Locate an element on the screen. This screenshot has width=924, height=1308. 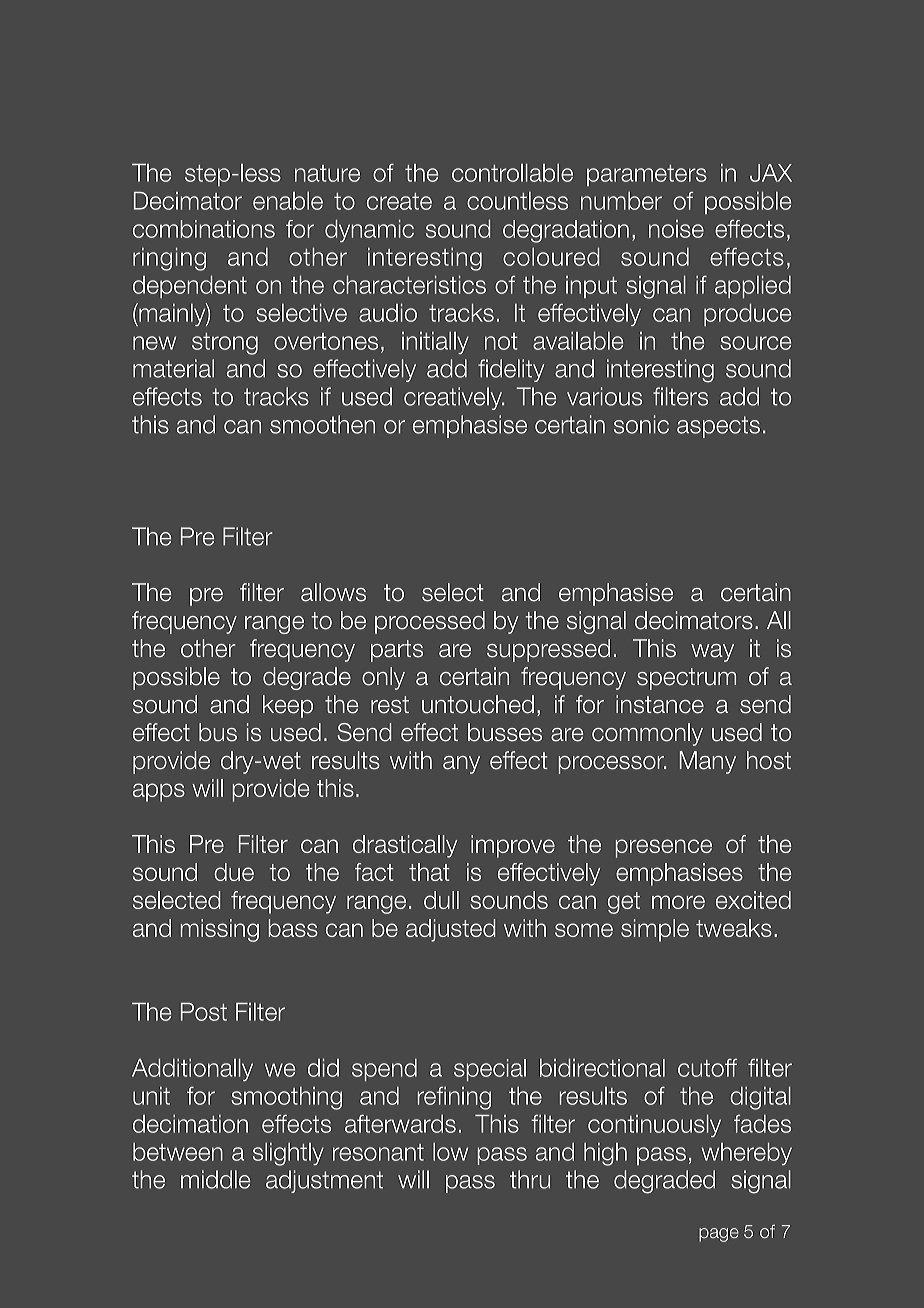
improve is located at coordinates (513, 846).
